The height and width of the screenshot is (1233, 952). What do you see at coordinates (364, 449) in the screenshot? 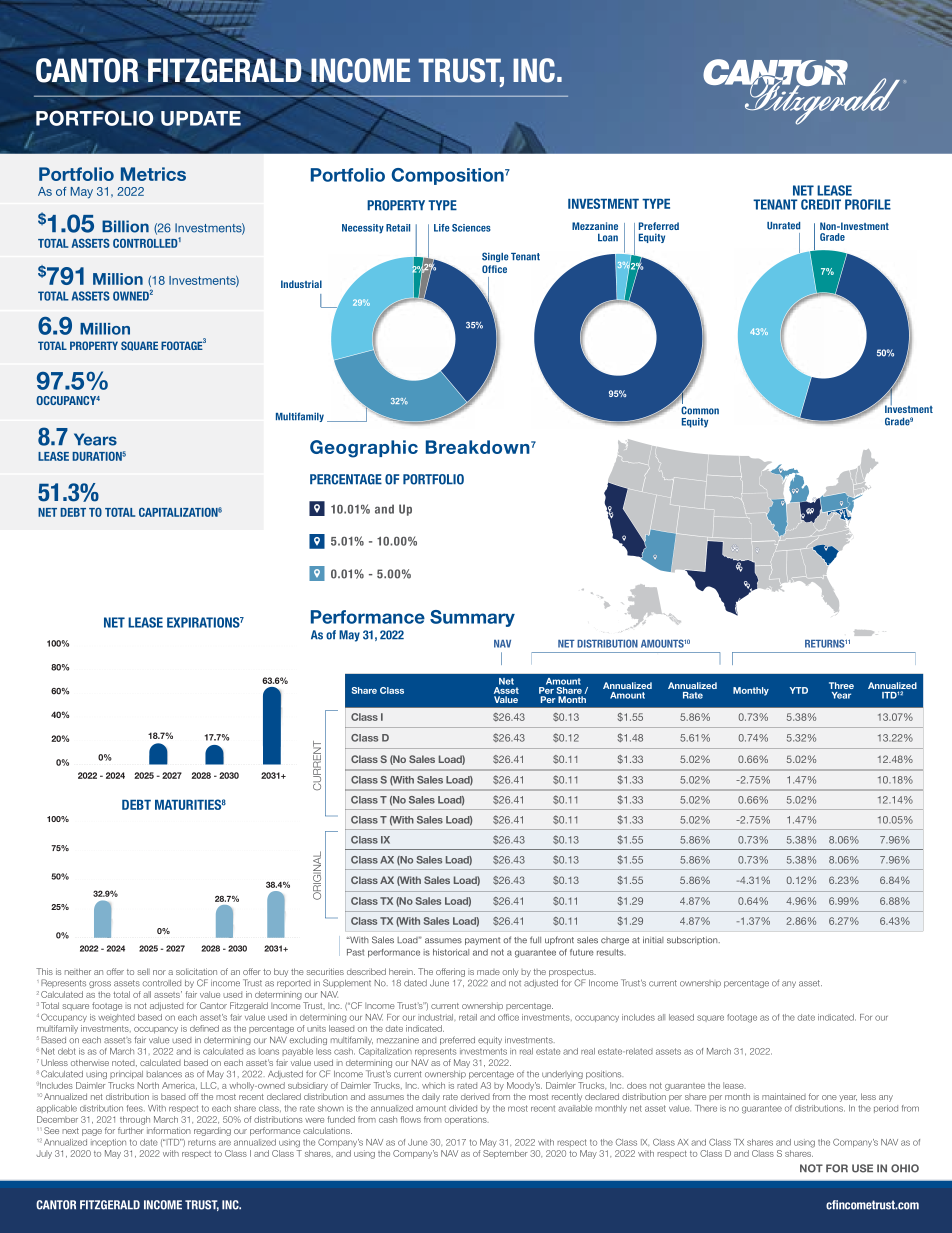
I see `Geographic` at bounding box center [364, 449].
